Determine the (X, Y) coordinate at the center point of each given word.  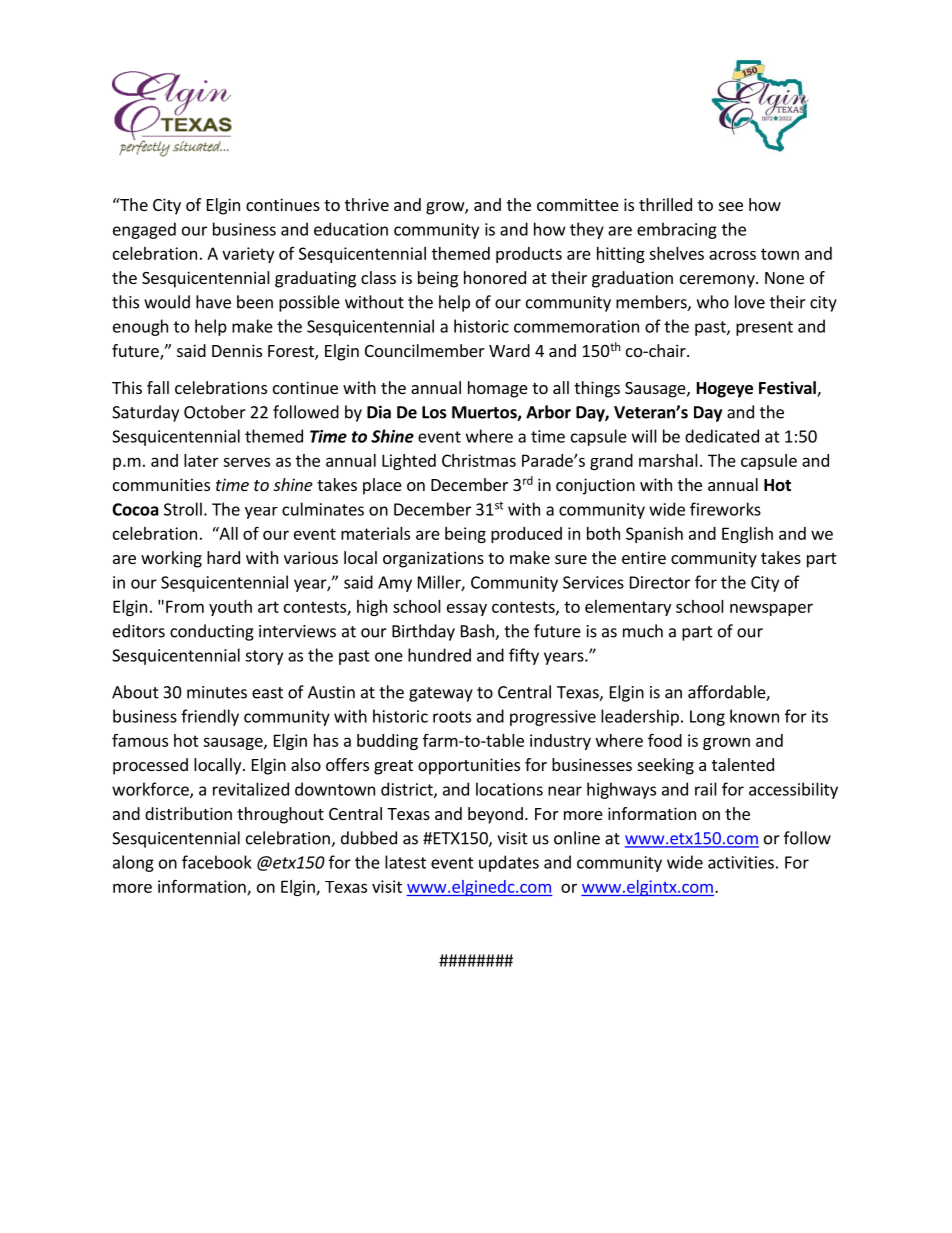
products (529, 255)
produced (526, 535)
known (754, 716)
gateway (441, 694)
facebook (217, 862)
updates (509, 863)
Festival (788, 389)
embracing (677, 230)
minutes (217, 692)
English (747, 535)
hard (223, 557)
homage (498, 389)
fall (158, 387)
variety (248, 255)
